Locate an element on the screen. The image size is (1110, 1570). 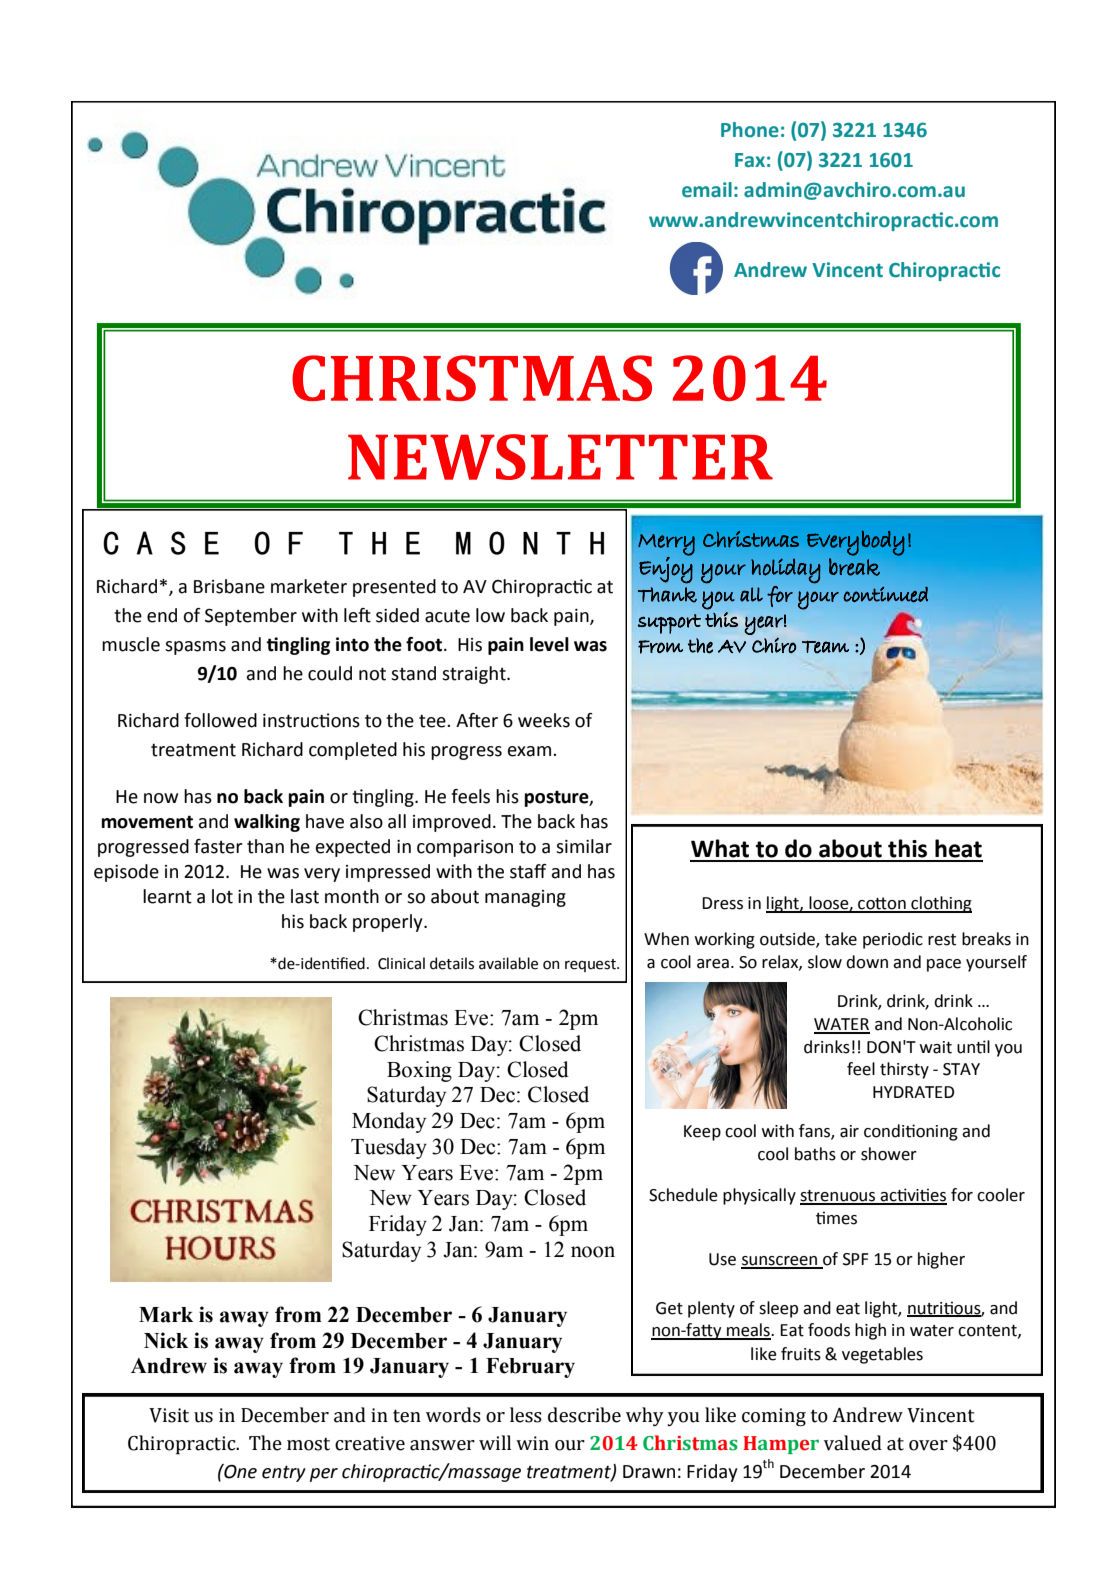
Visit is located at coordinates (169, 1415).
